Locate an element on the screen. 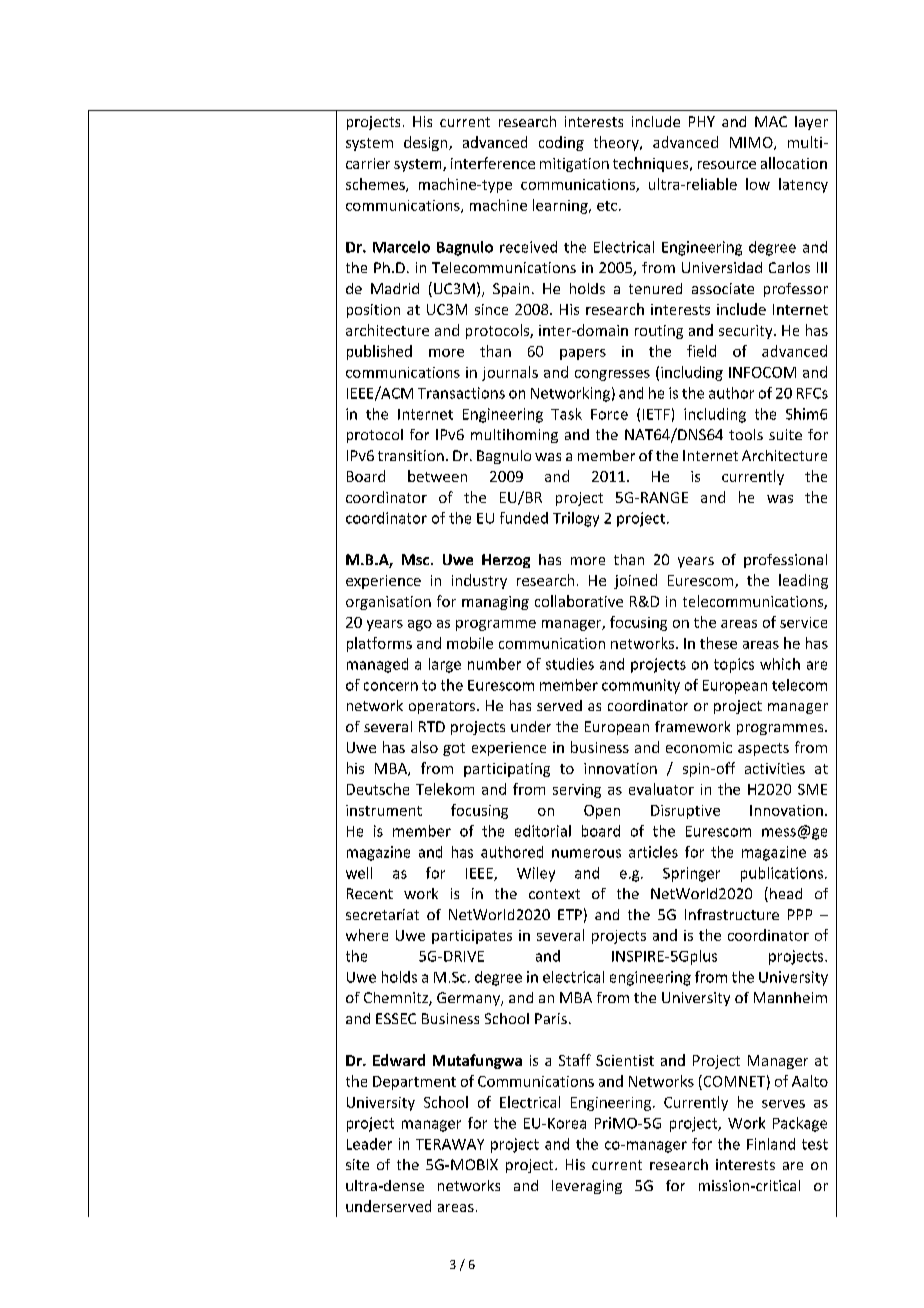 Image resolution: width=924 pixels, height=1308 pixels. instrument is located at coordinates (384, 810).
